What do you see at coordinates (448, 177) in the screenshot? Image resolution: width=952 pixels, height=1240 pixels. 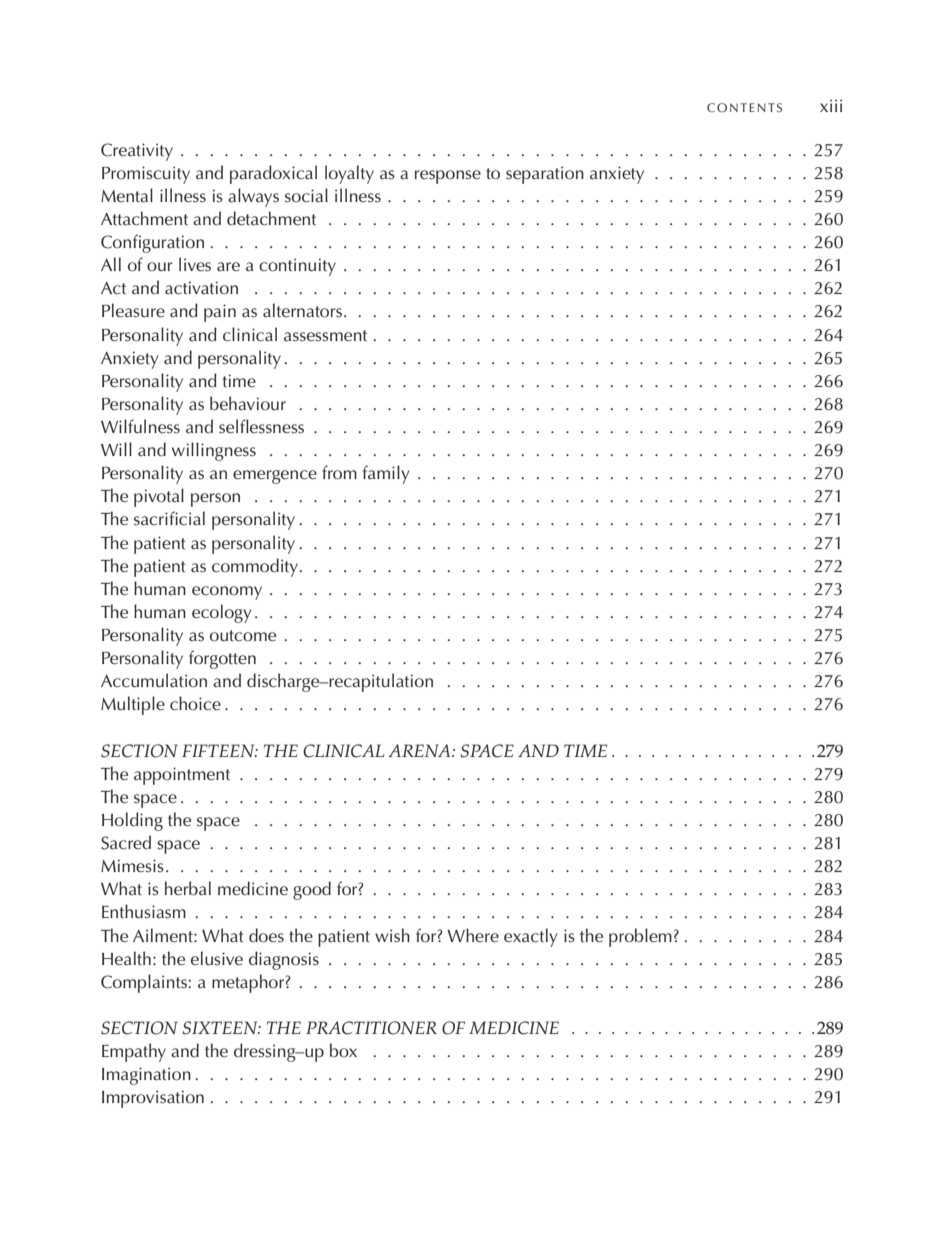 I see `response` at bounding box center [448, 177].
